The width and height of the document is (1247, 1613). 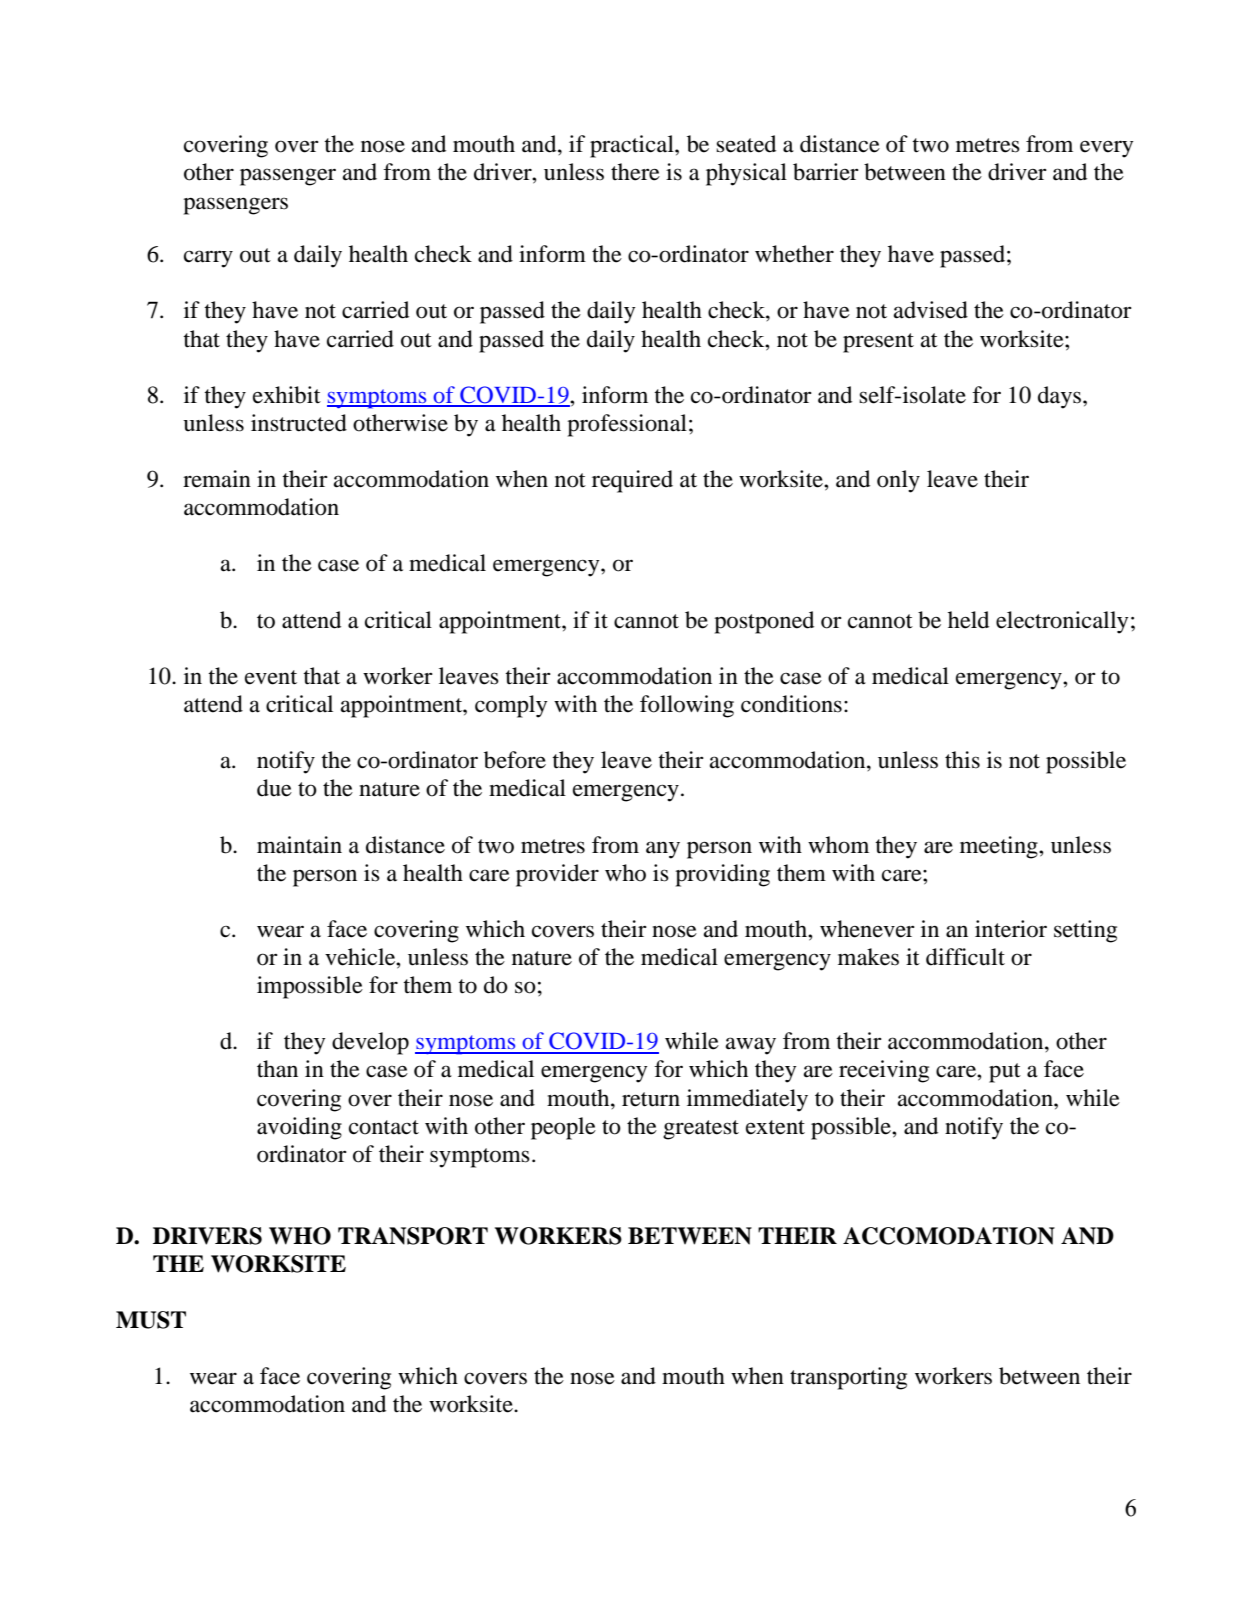 I want to click on MUST, so click(x=151, y=1320).
